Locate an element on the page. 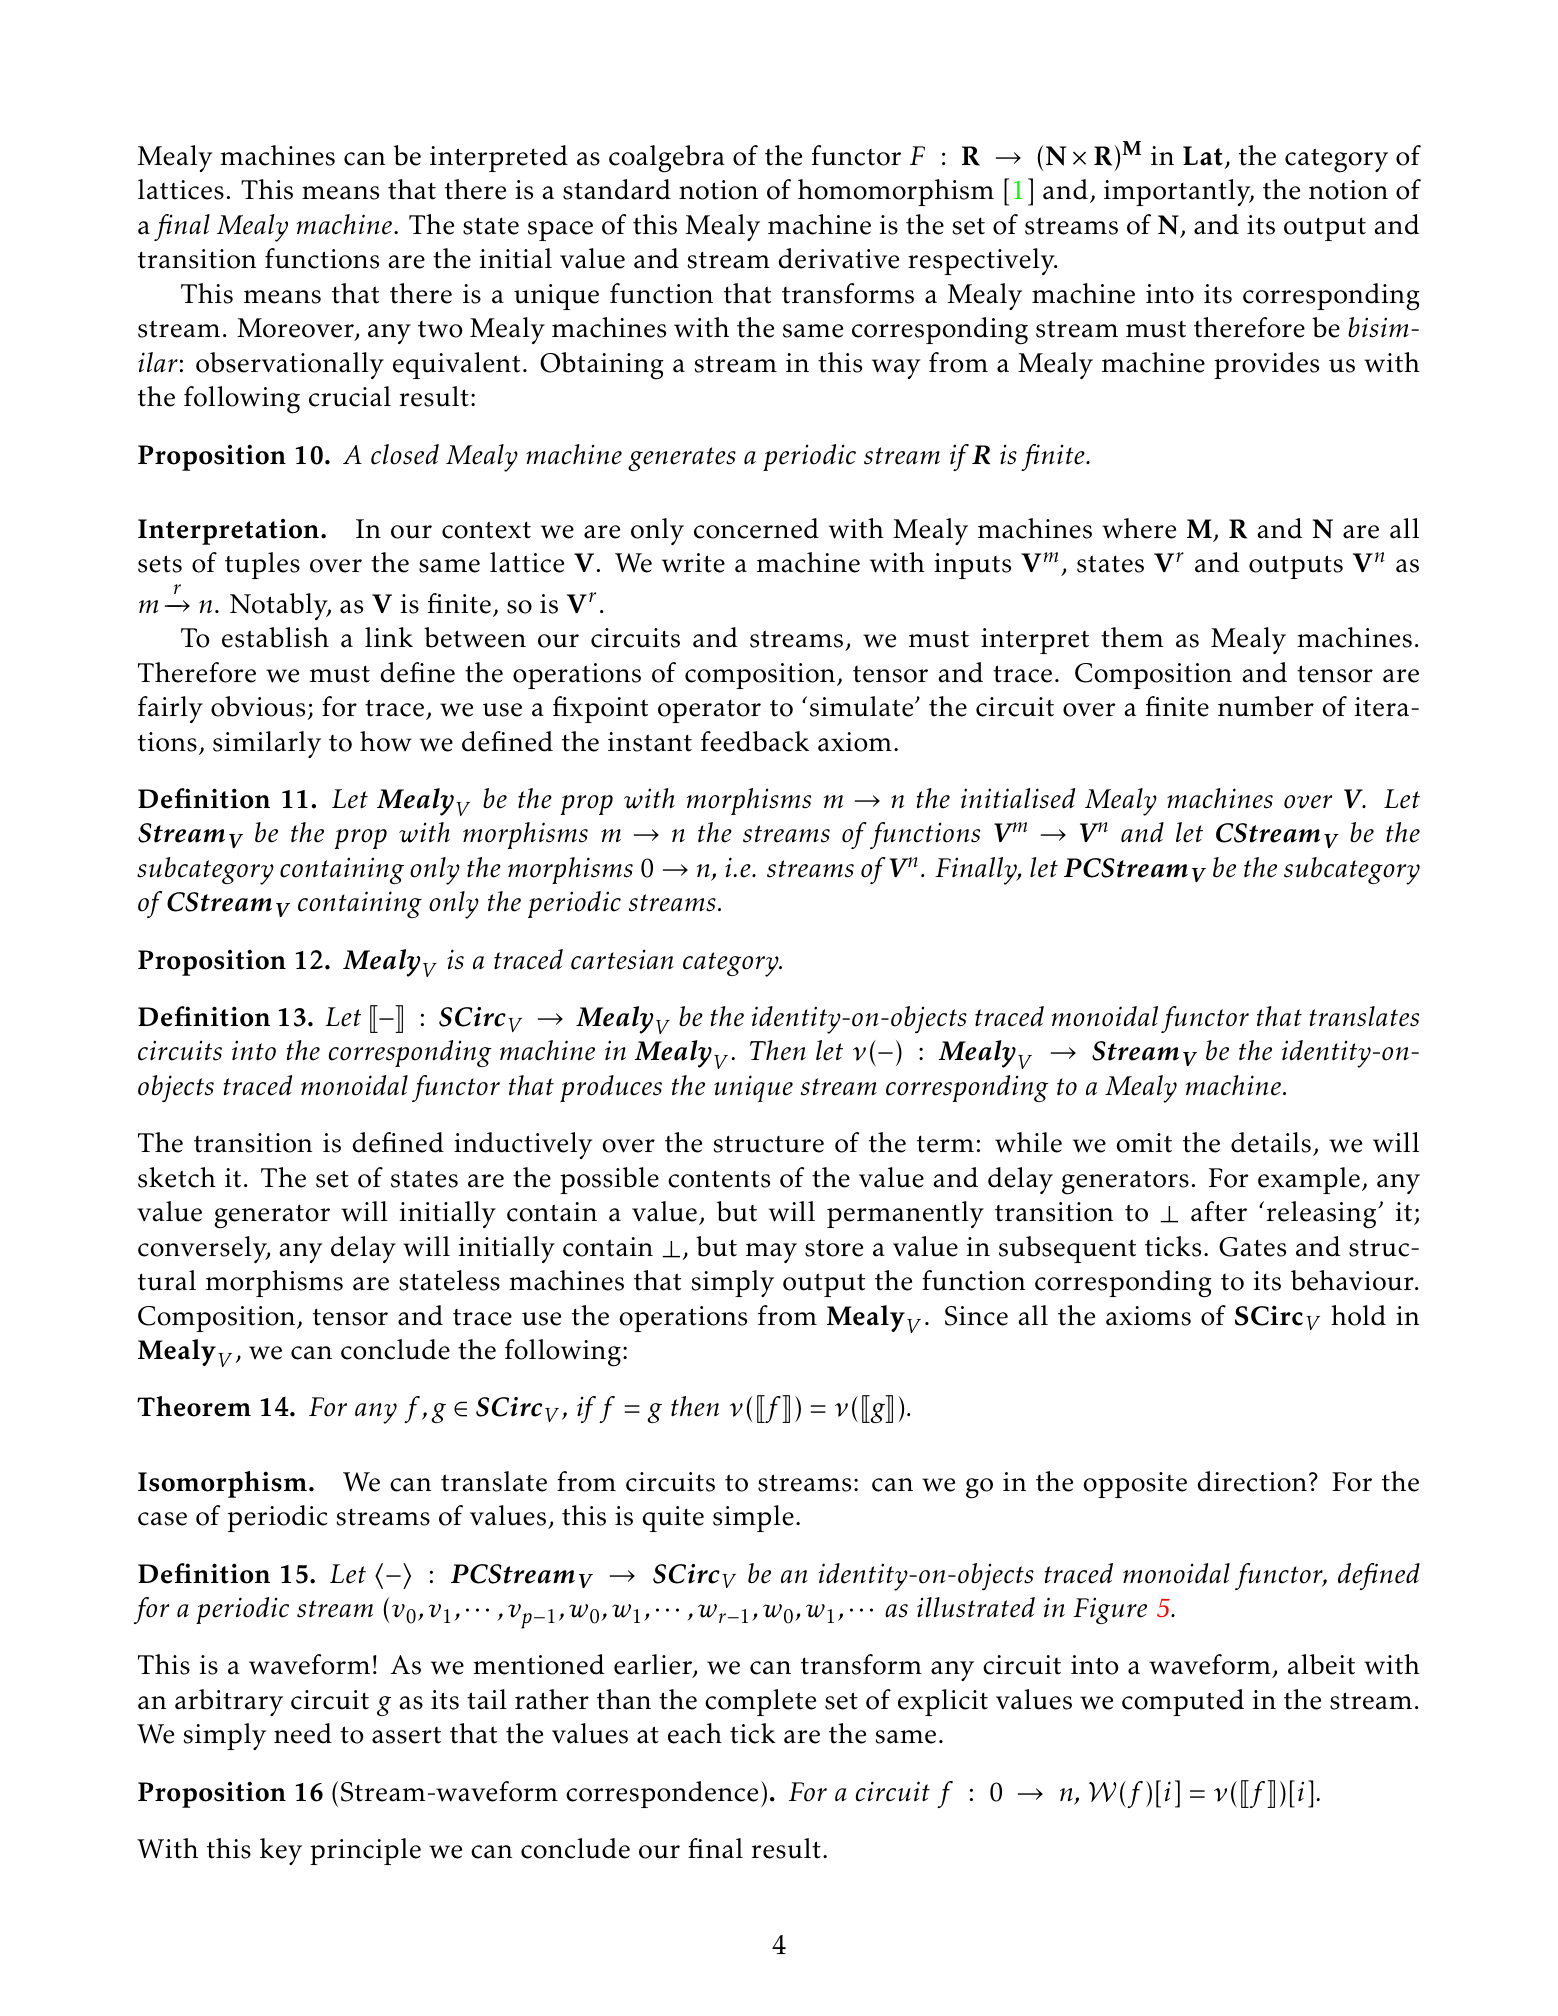 This page has width=1558, height=2016. two is located at coordinates (440, 329).
